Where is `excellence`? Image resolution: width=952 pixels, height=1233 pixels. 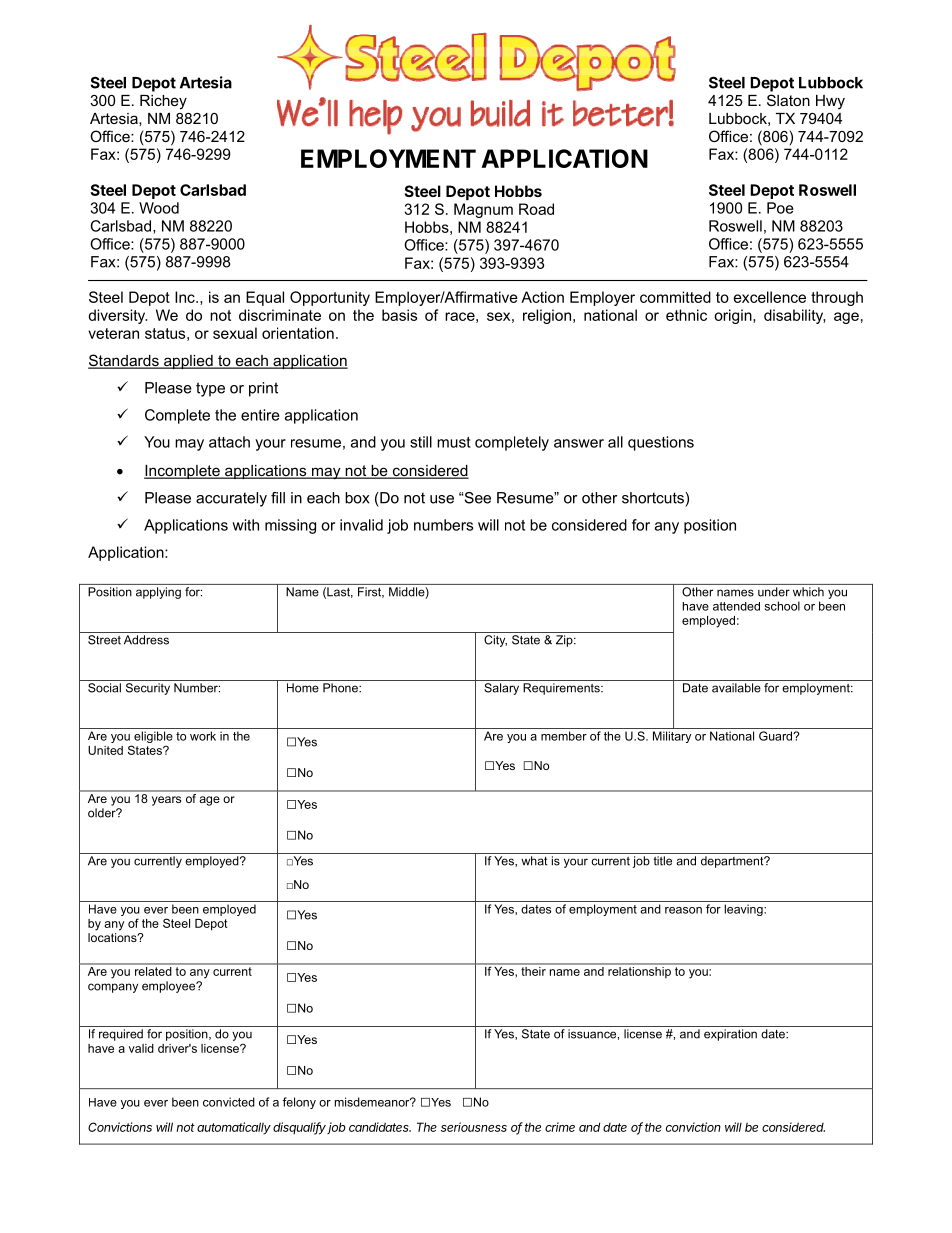 excellence is located at coordinates (770, 297).
